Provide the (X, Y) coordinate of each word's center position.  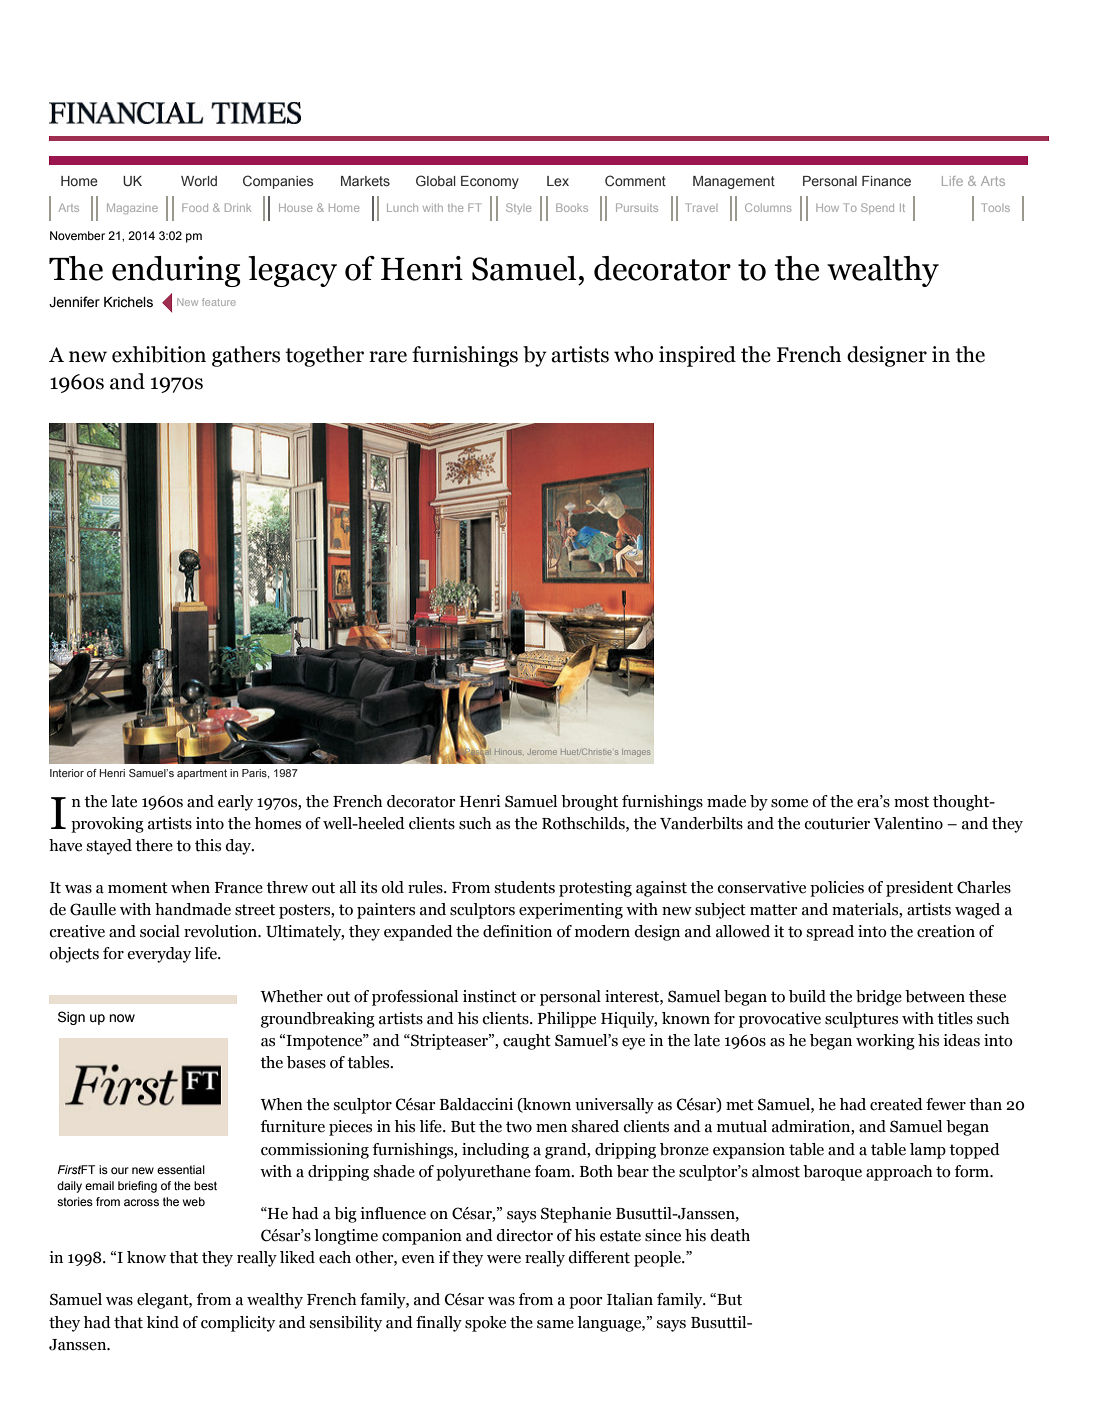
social (160, 931)
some (789, 803)
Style (518, 208)
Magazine (132, 209)
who (633, 354)
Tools (995, 207)
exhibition (159, 354)
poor (586, 1303)
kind (162, 1322)
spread (830, 933)
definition (517, 931)
